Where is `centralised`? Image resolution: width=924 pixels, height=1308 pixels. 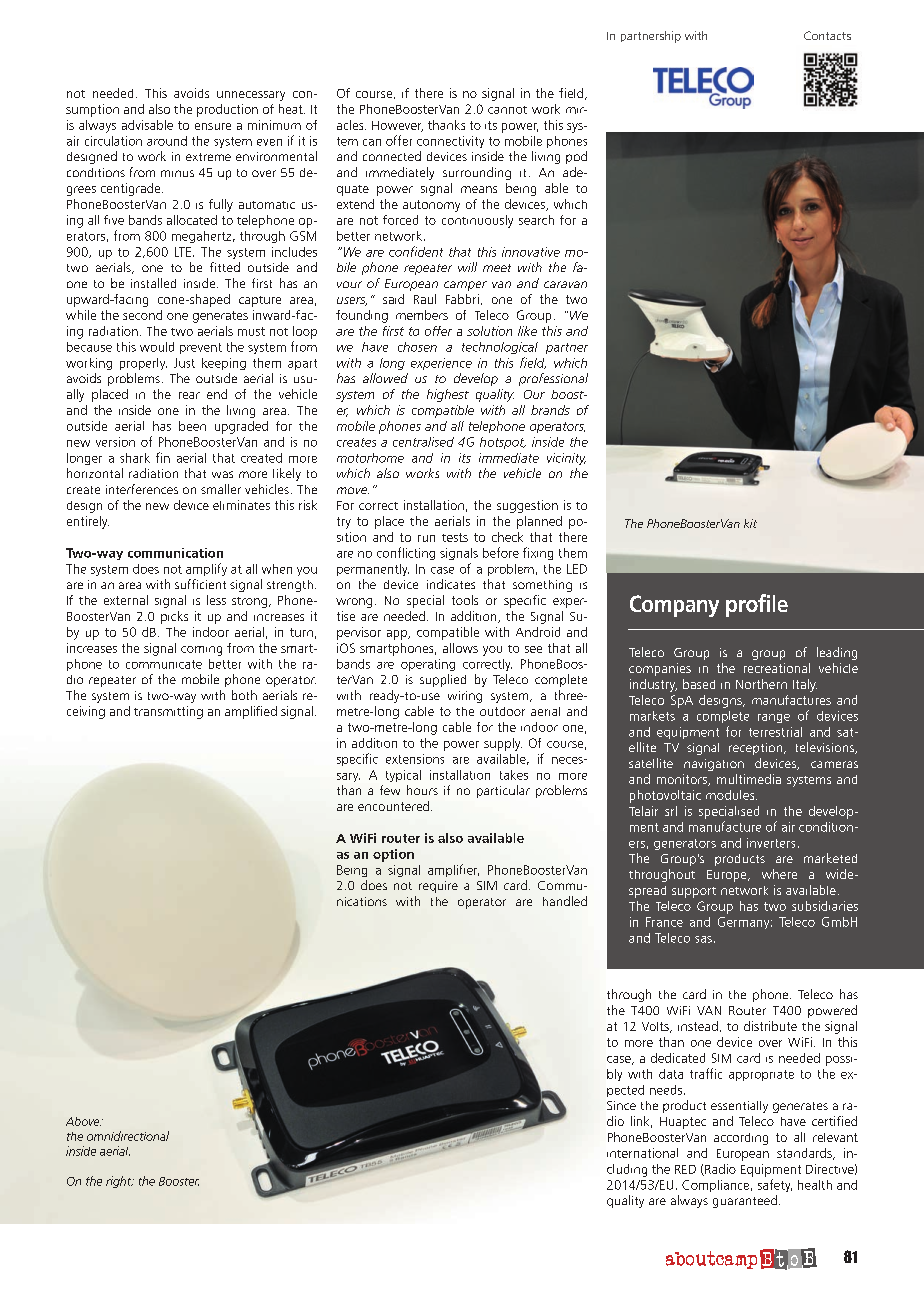 centralised is located at coordinates (423, 442).
